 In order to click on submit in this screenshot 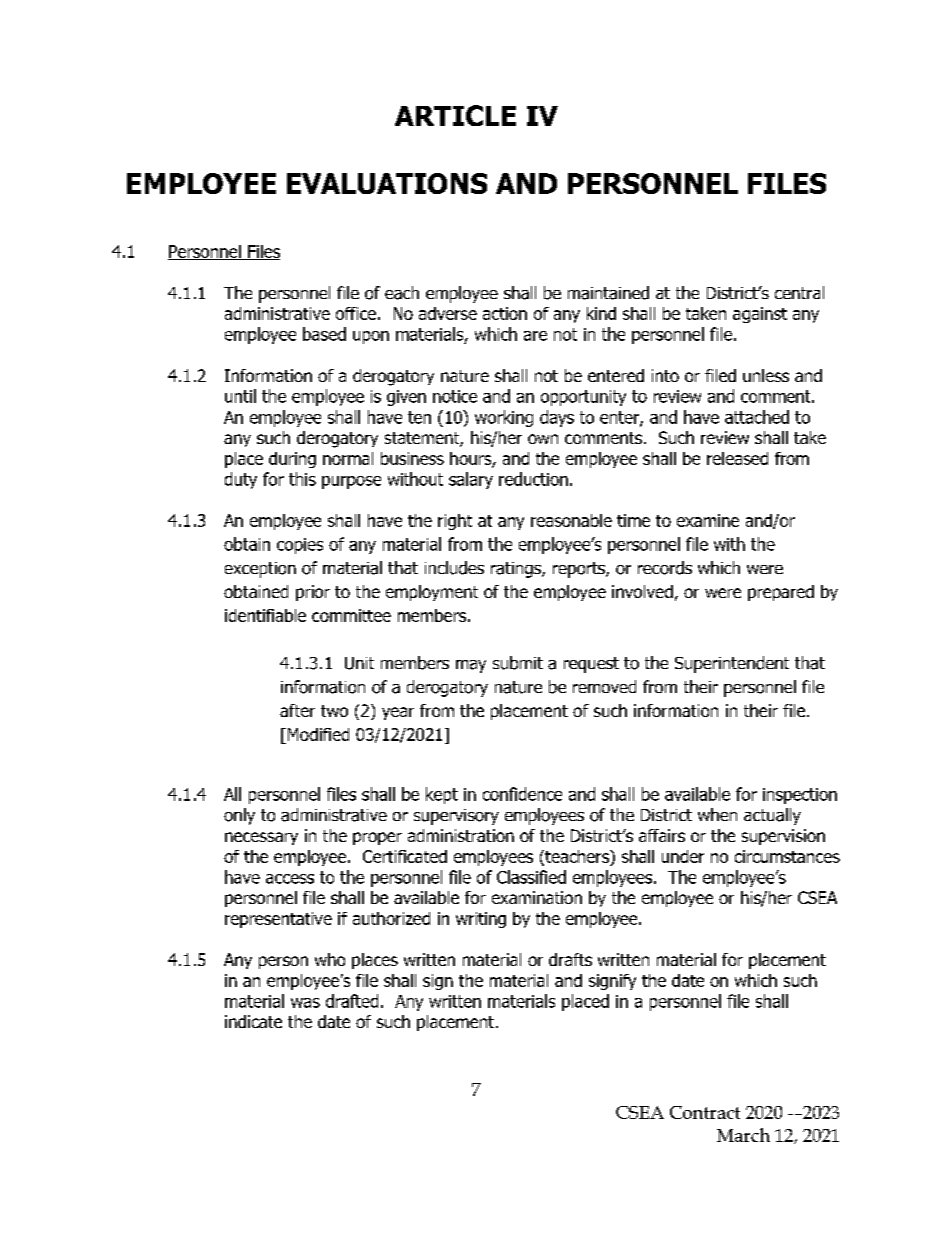, I will do `click(518, 663)`.
